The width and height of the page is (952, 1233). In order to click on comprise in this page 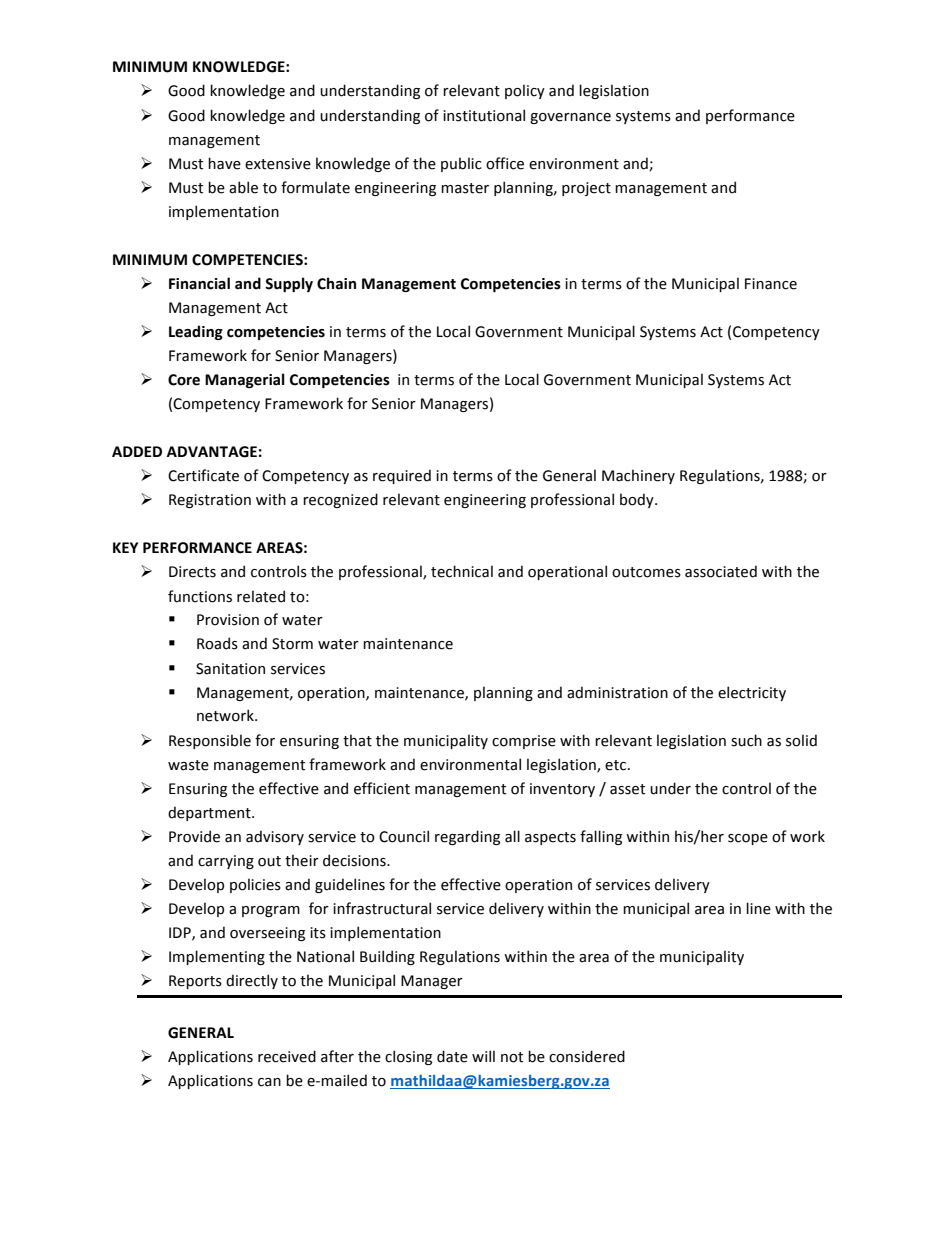, I will do `click(524, 742)`.
